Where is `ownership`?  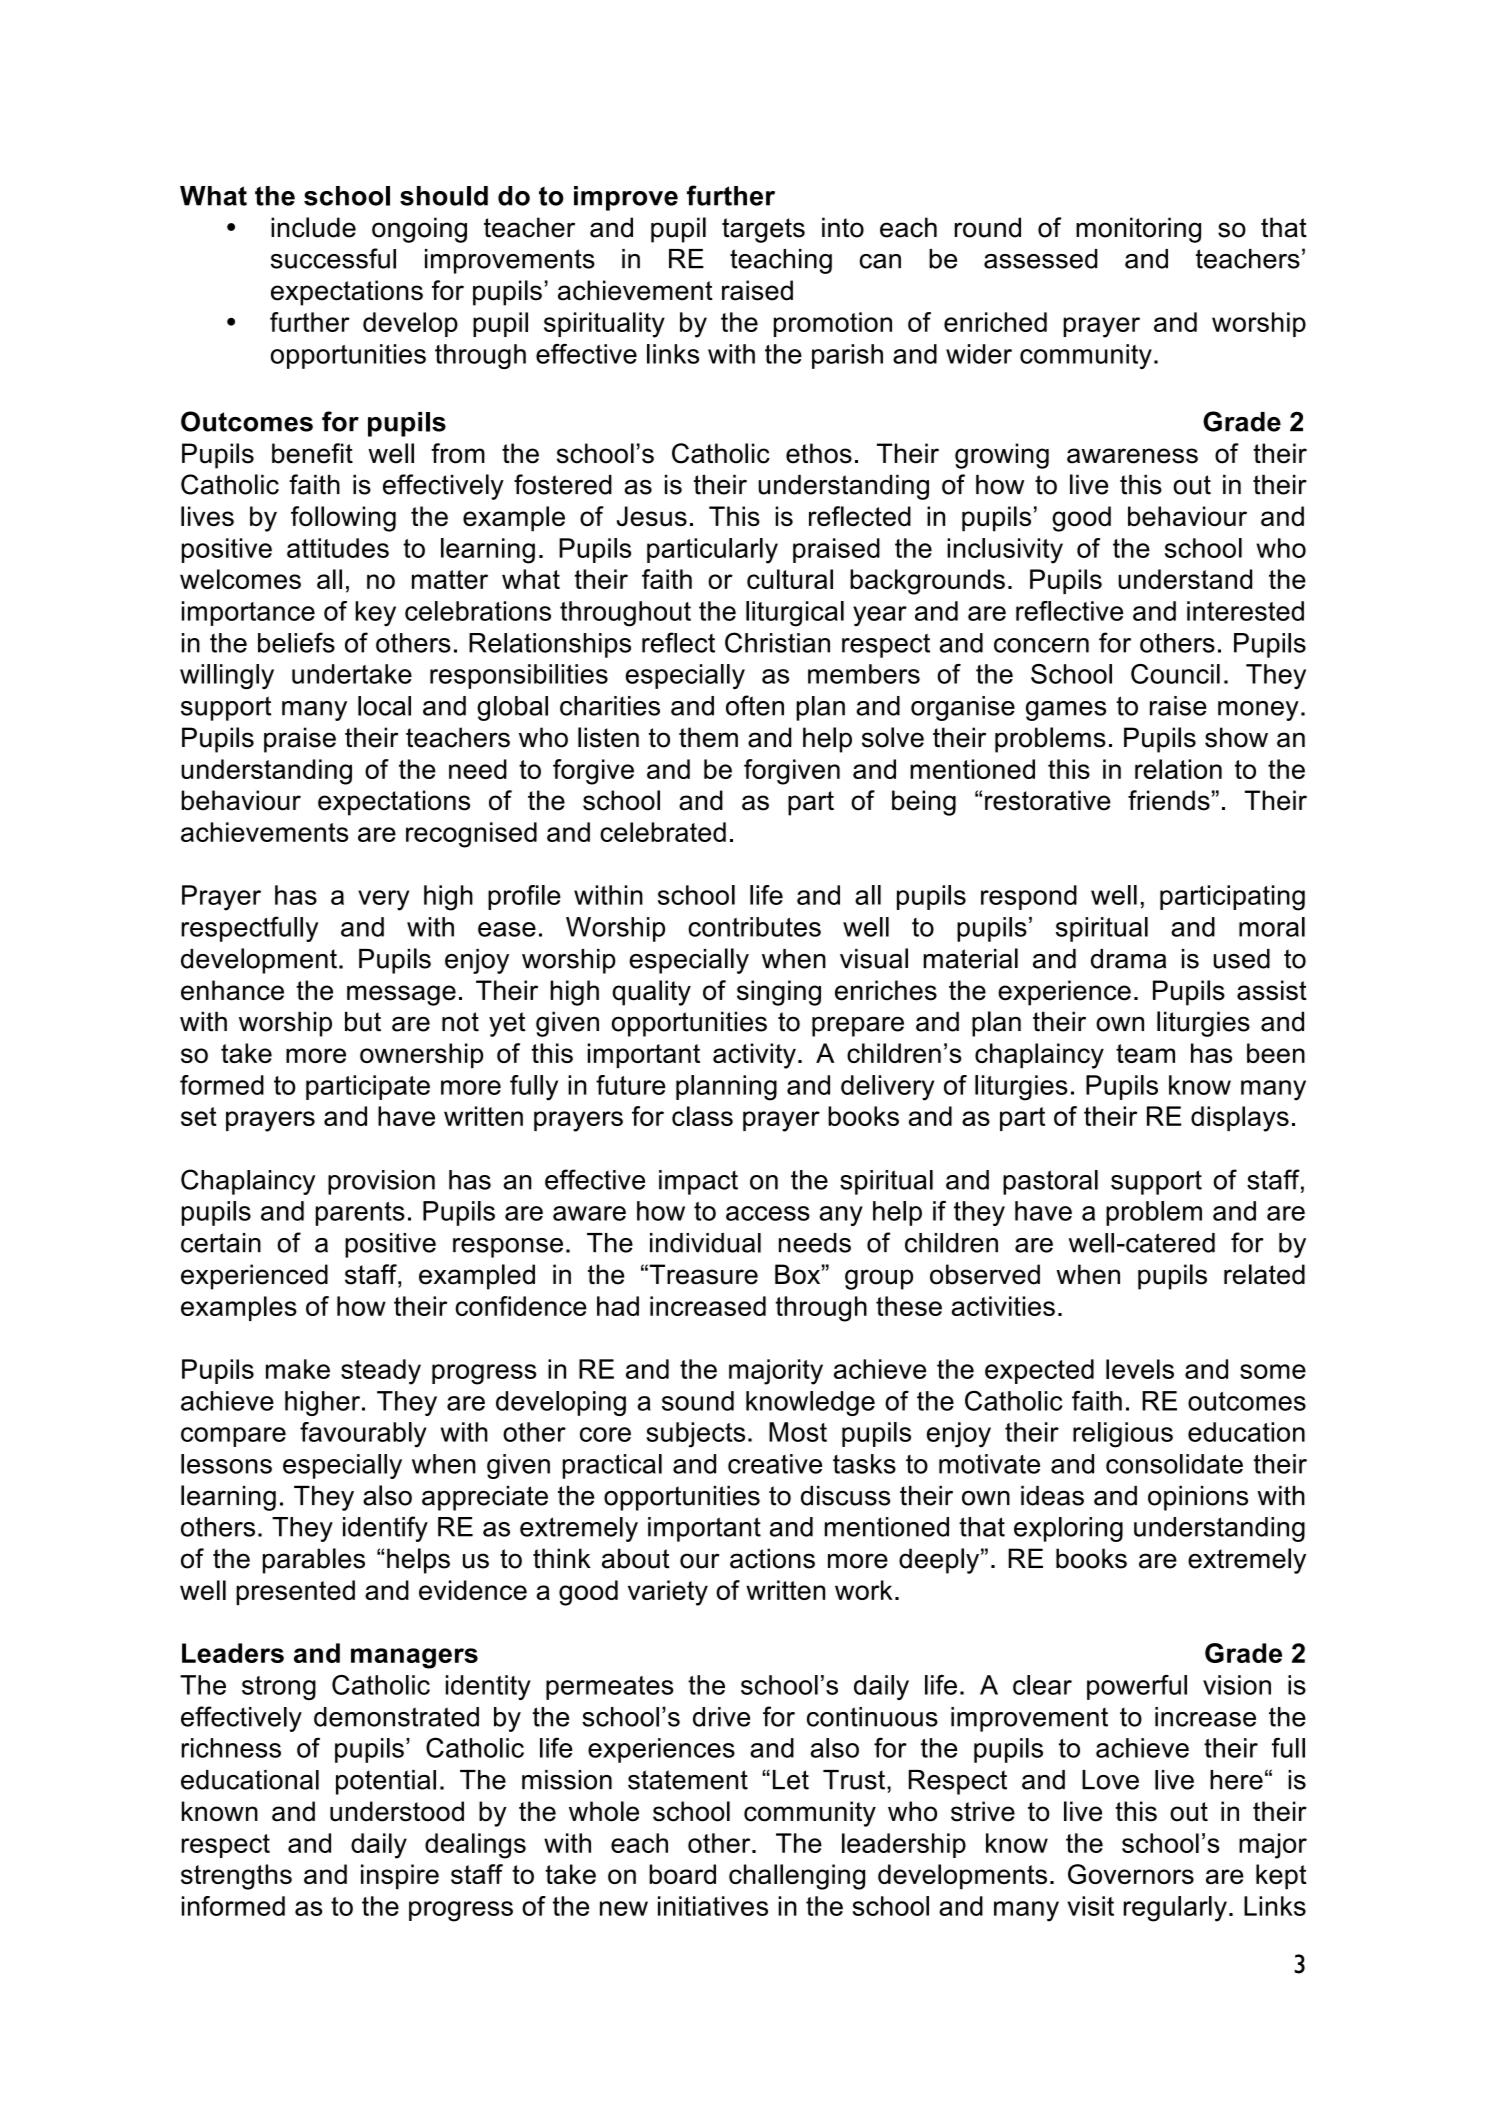
ownership is located at coordinates (421, 1056).
